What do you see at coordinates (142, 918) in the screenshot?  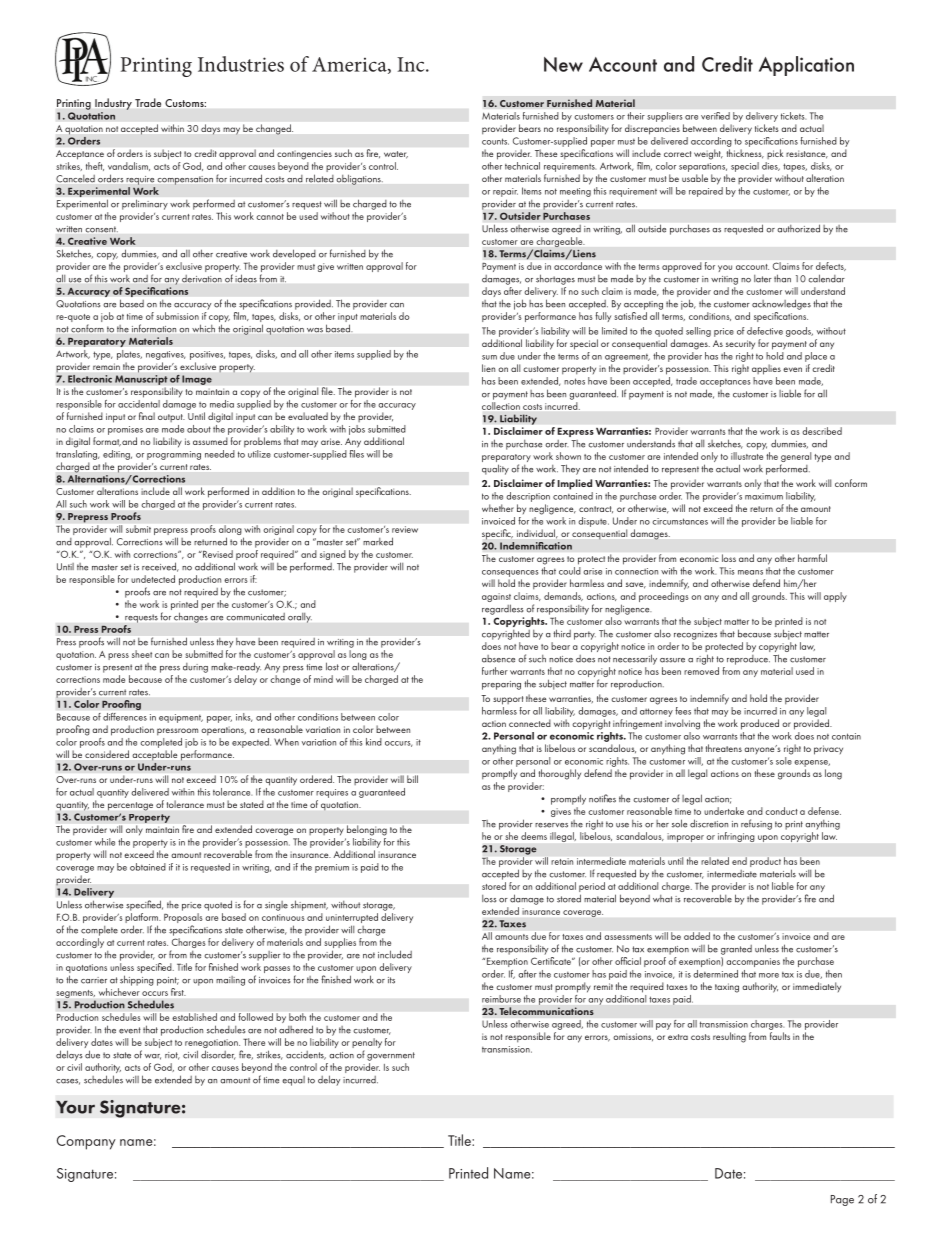 I see `platform` at bounding box center [142, 918].
